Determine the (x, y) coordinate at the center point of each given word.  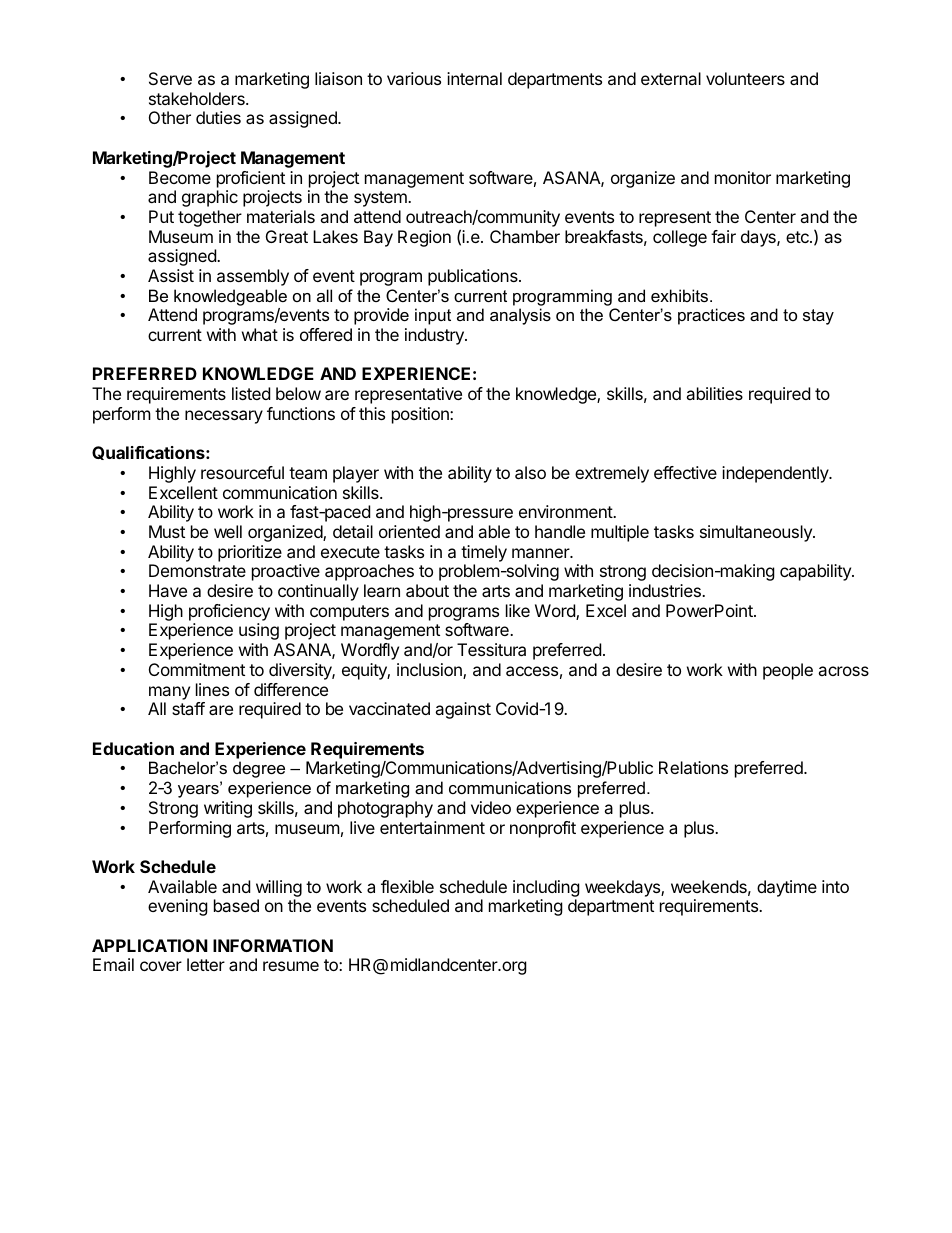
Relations (693, 767)
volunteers (745, 78)
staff (188, 708)
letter (206, 964)
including (546, 888)
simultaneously (757, 533)
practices (711, 316)
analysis (520, 316)
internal (474, 78)
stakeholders (198, 98)
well (228, 531)
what (260, 334)
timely (484, 553)
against (463, 710)
